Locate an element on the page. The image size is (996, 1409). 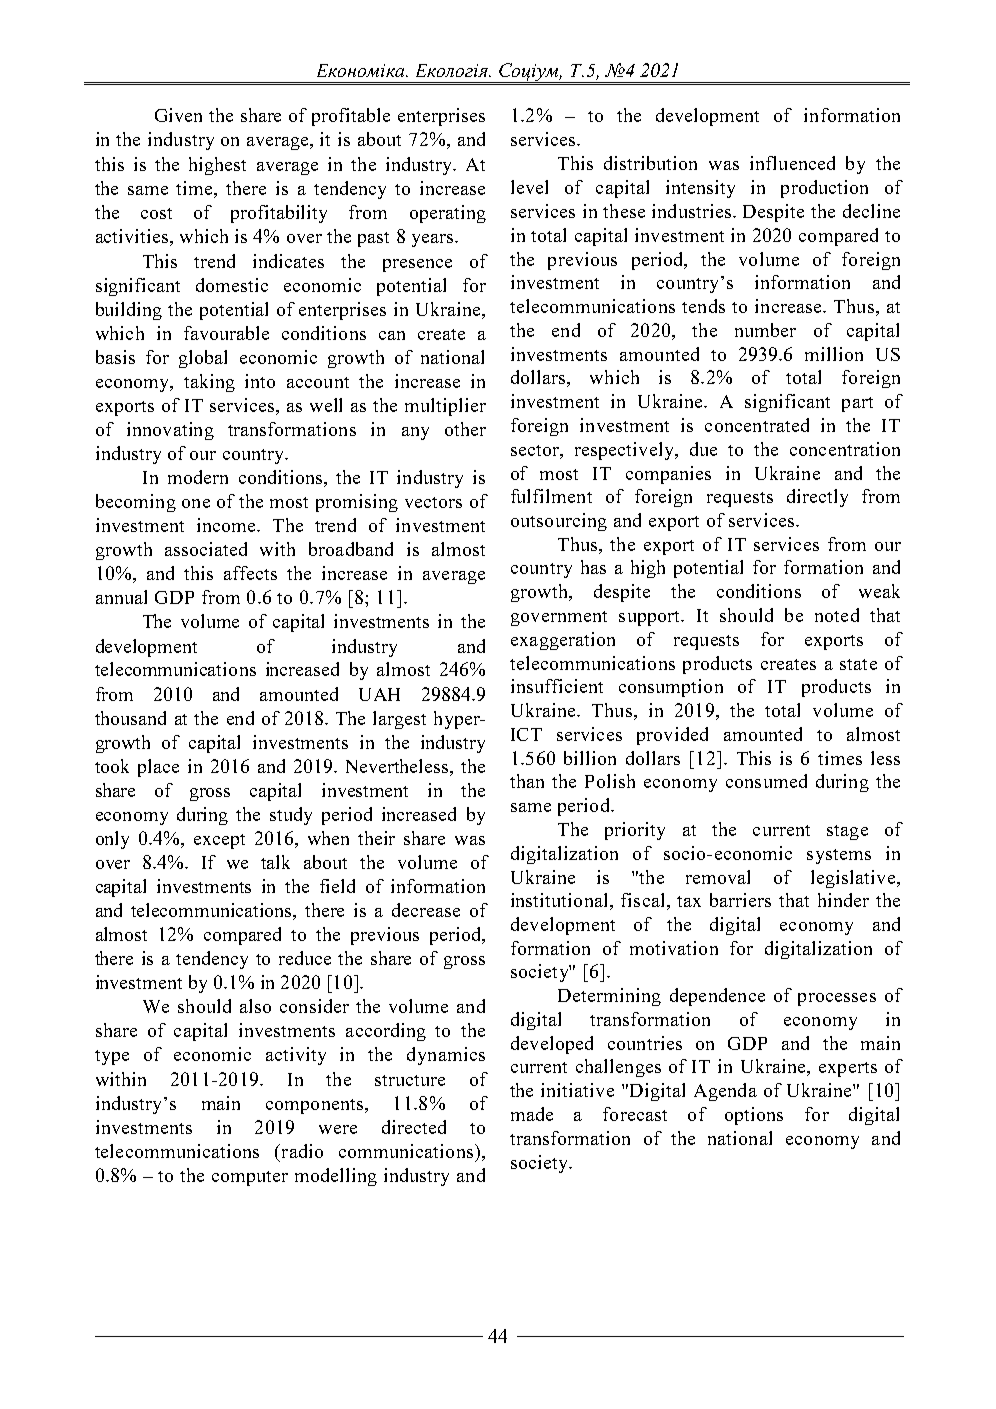
influenced is located at coordinates (792, 163).
